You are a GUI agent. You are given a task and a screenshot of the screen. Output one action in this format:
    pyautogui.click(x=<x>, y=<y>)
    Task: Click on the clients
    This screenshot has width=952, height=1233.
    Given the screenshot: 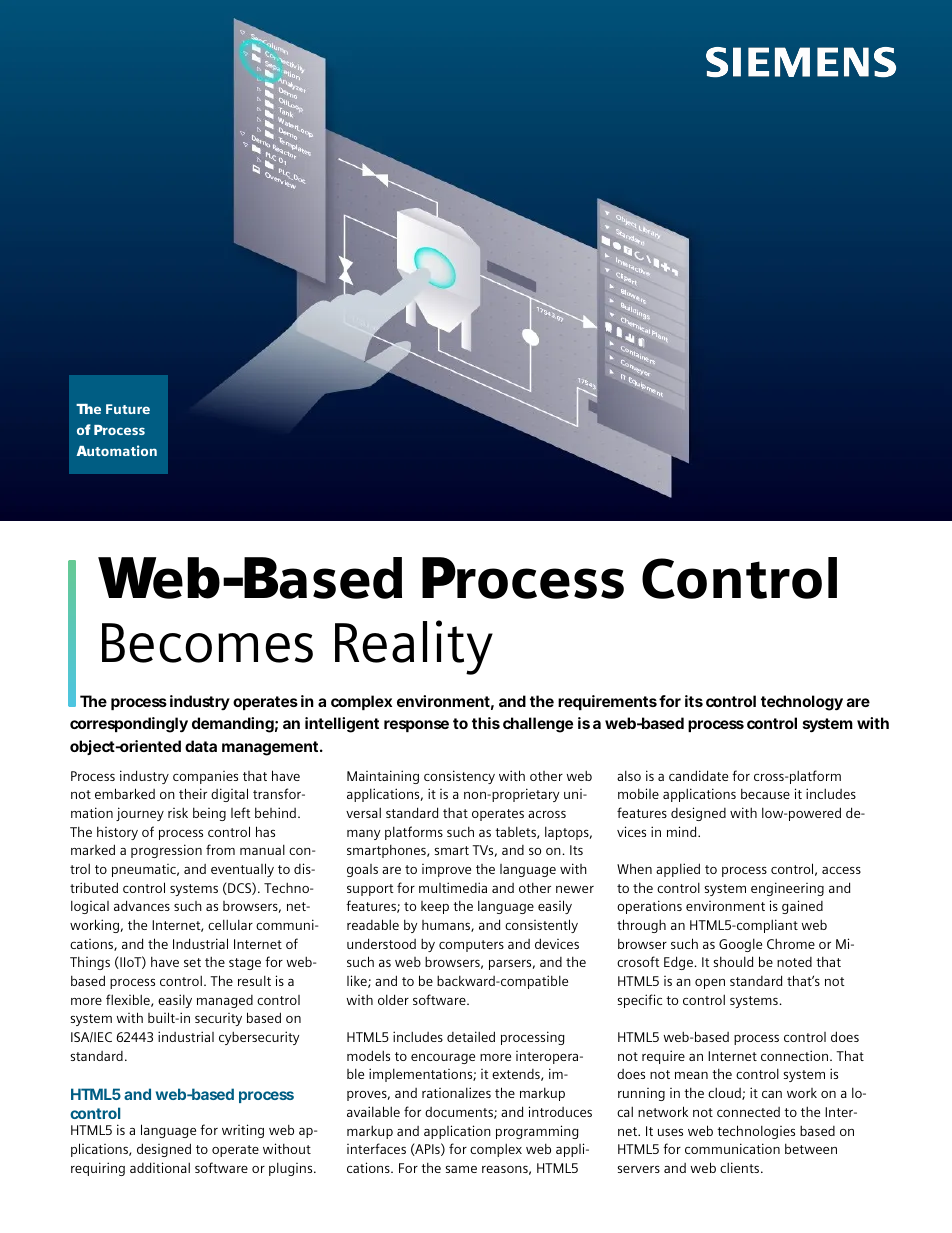 What is the action you would take?
    pyautogui.click(x=741, y=1167)
